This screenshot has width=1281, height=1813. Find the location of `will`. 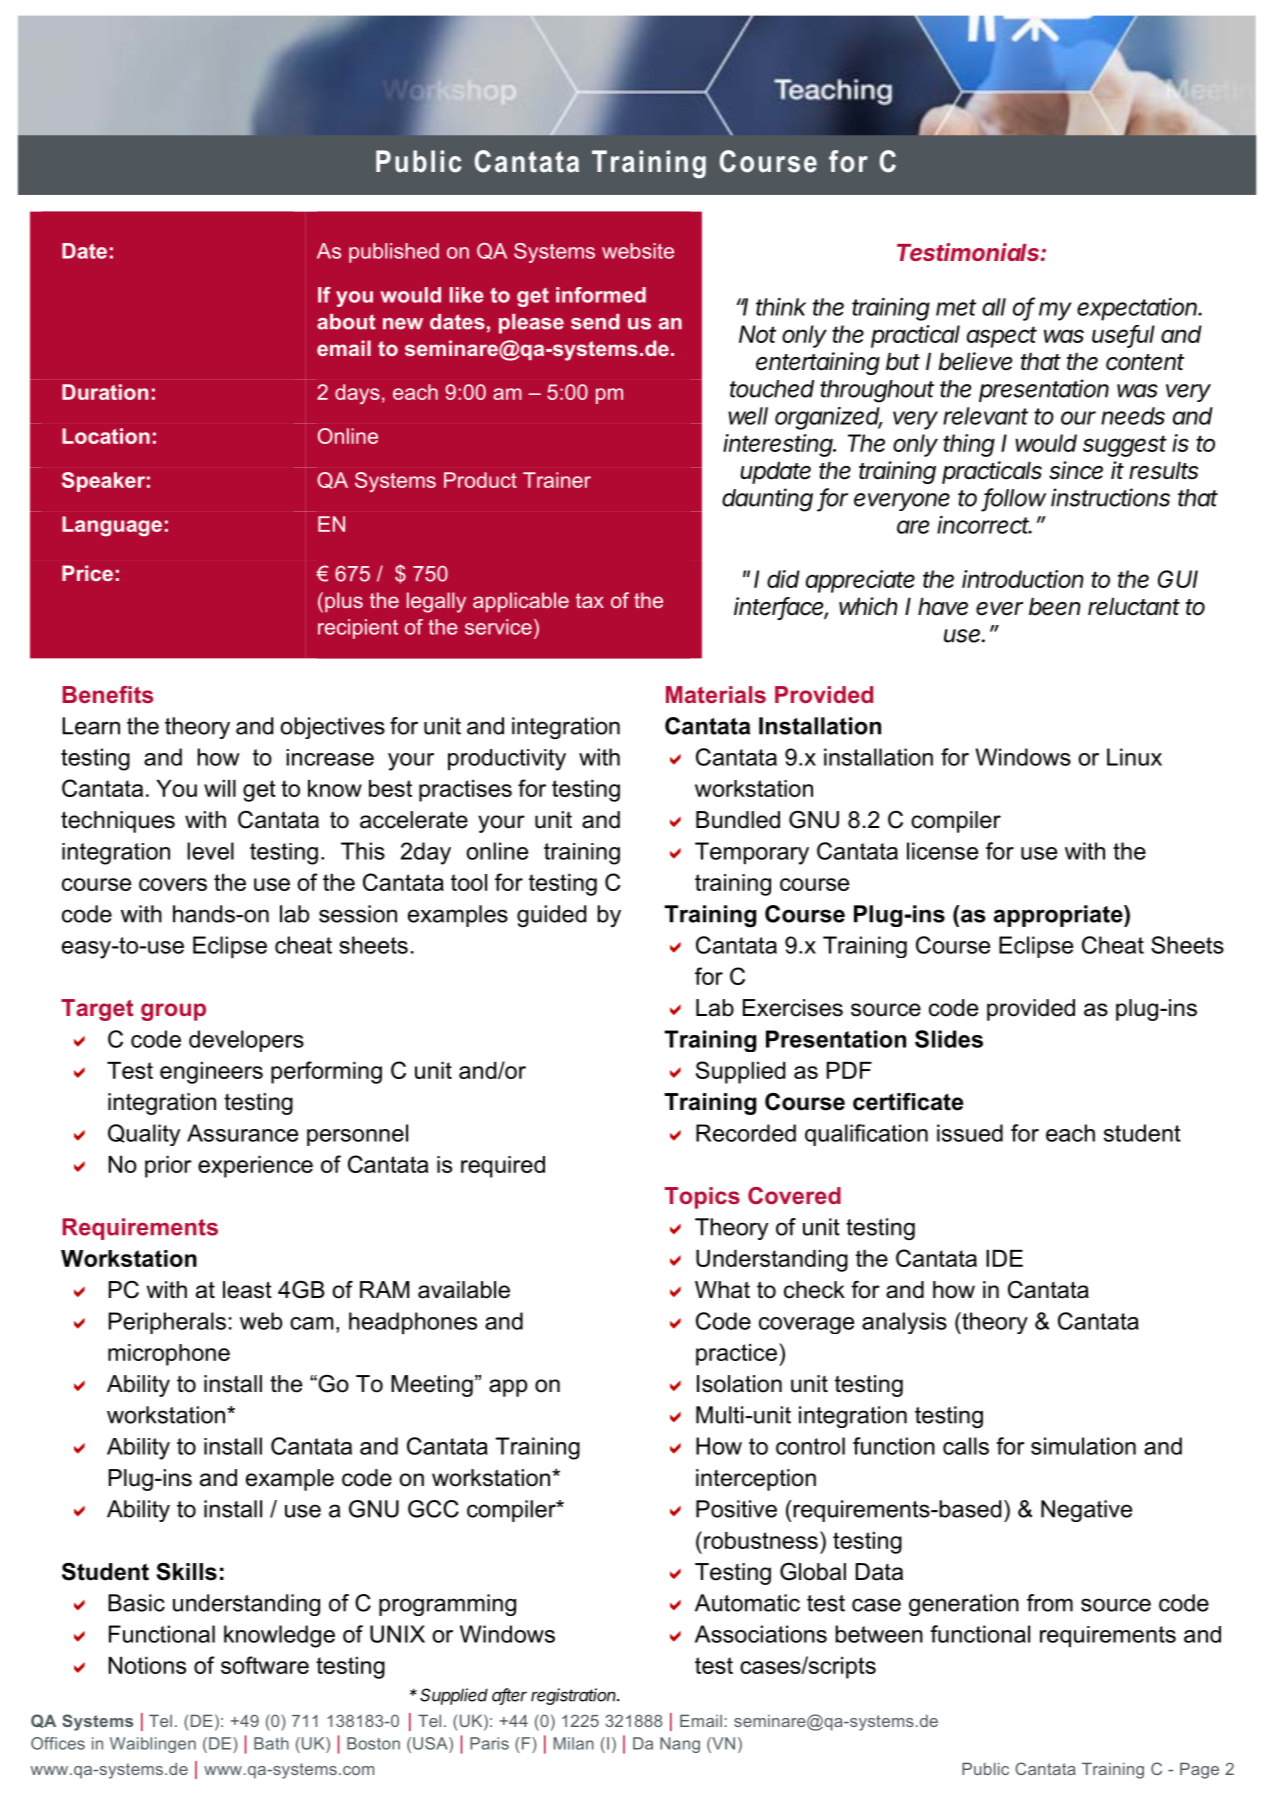

will is located at coordinates (220, 788).
